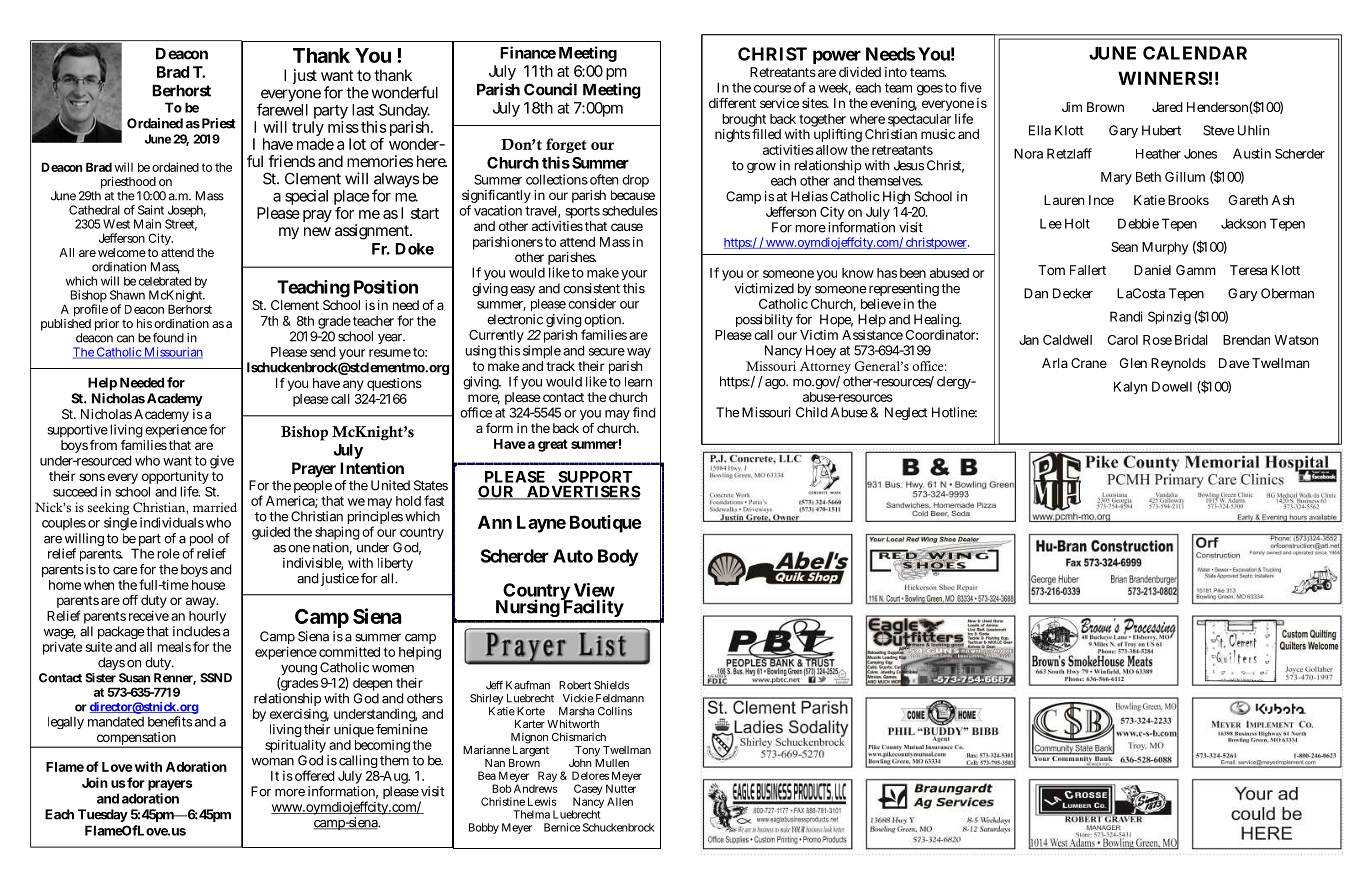  I want to click on option, so click(603, 322).
